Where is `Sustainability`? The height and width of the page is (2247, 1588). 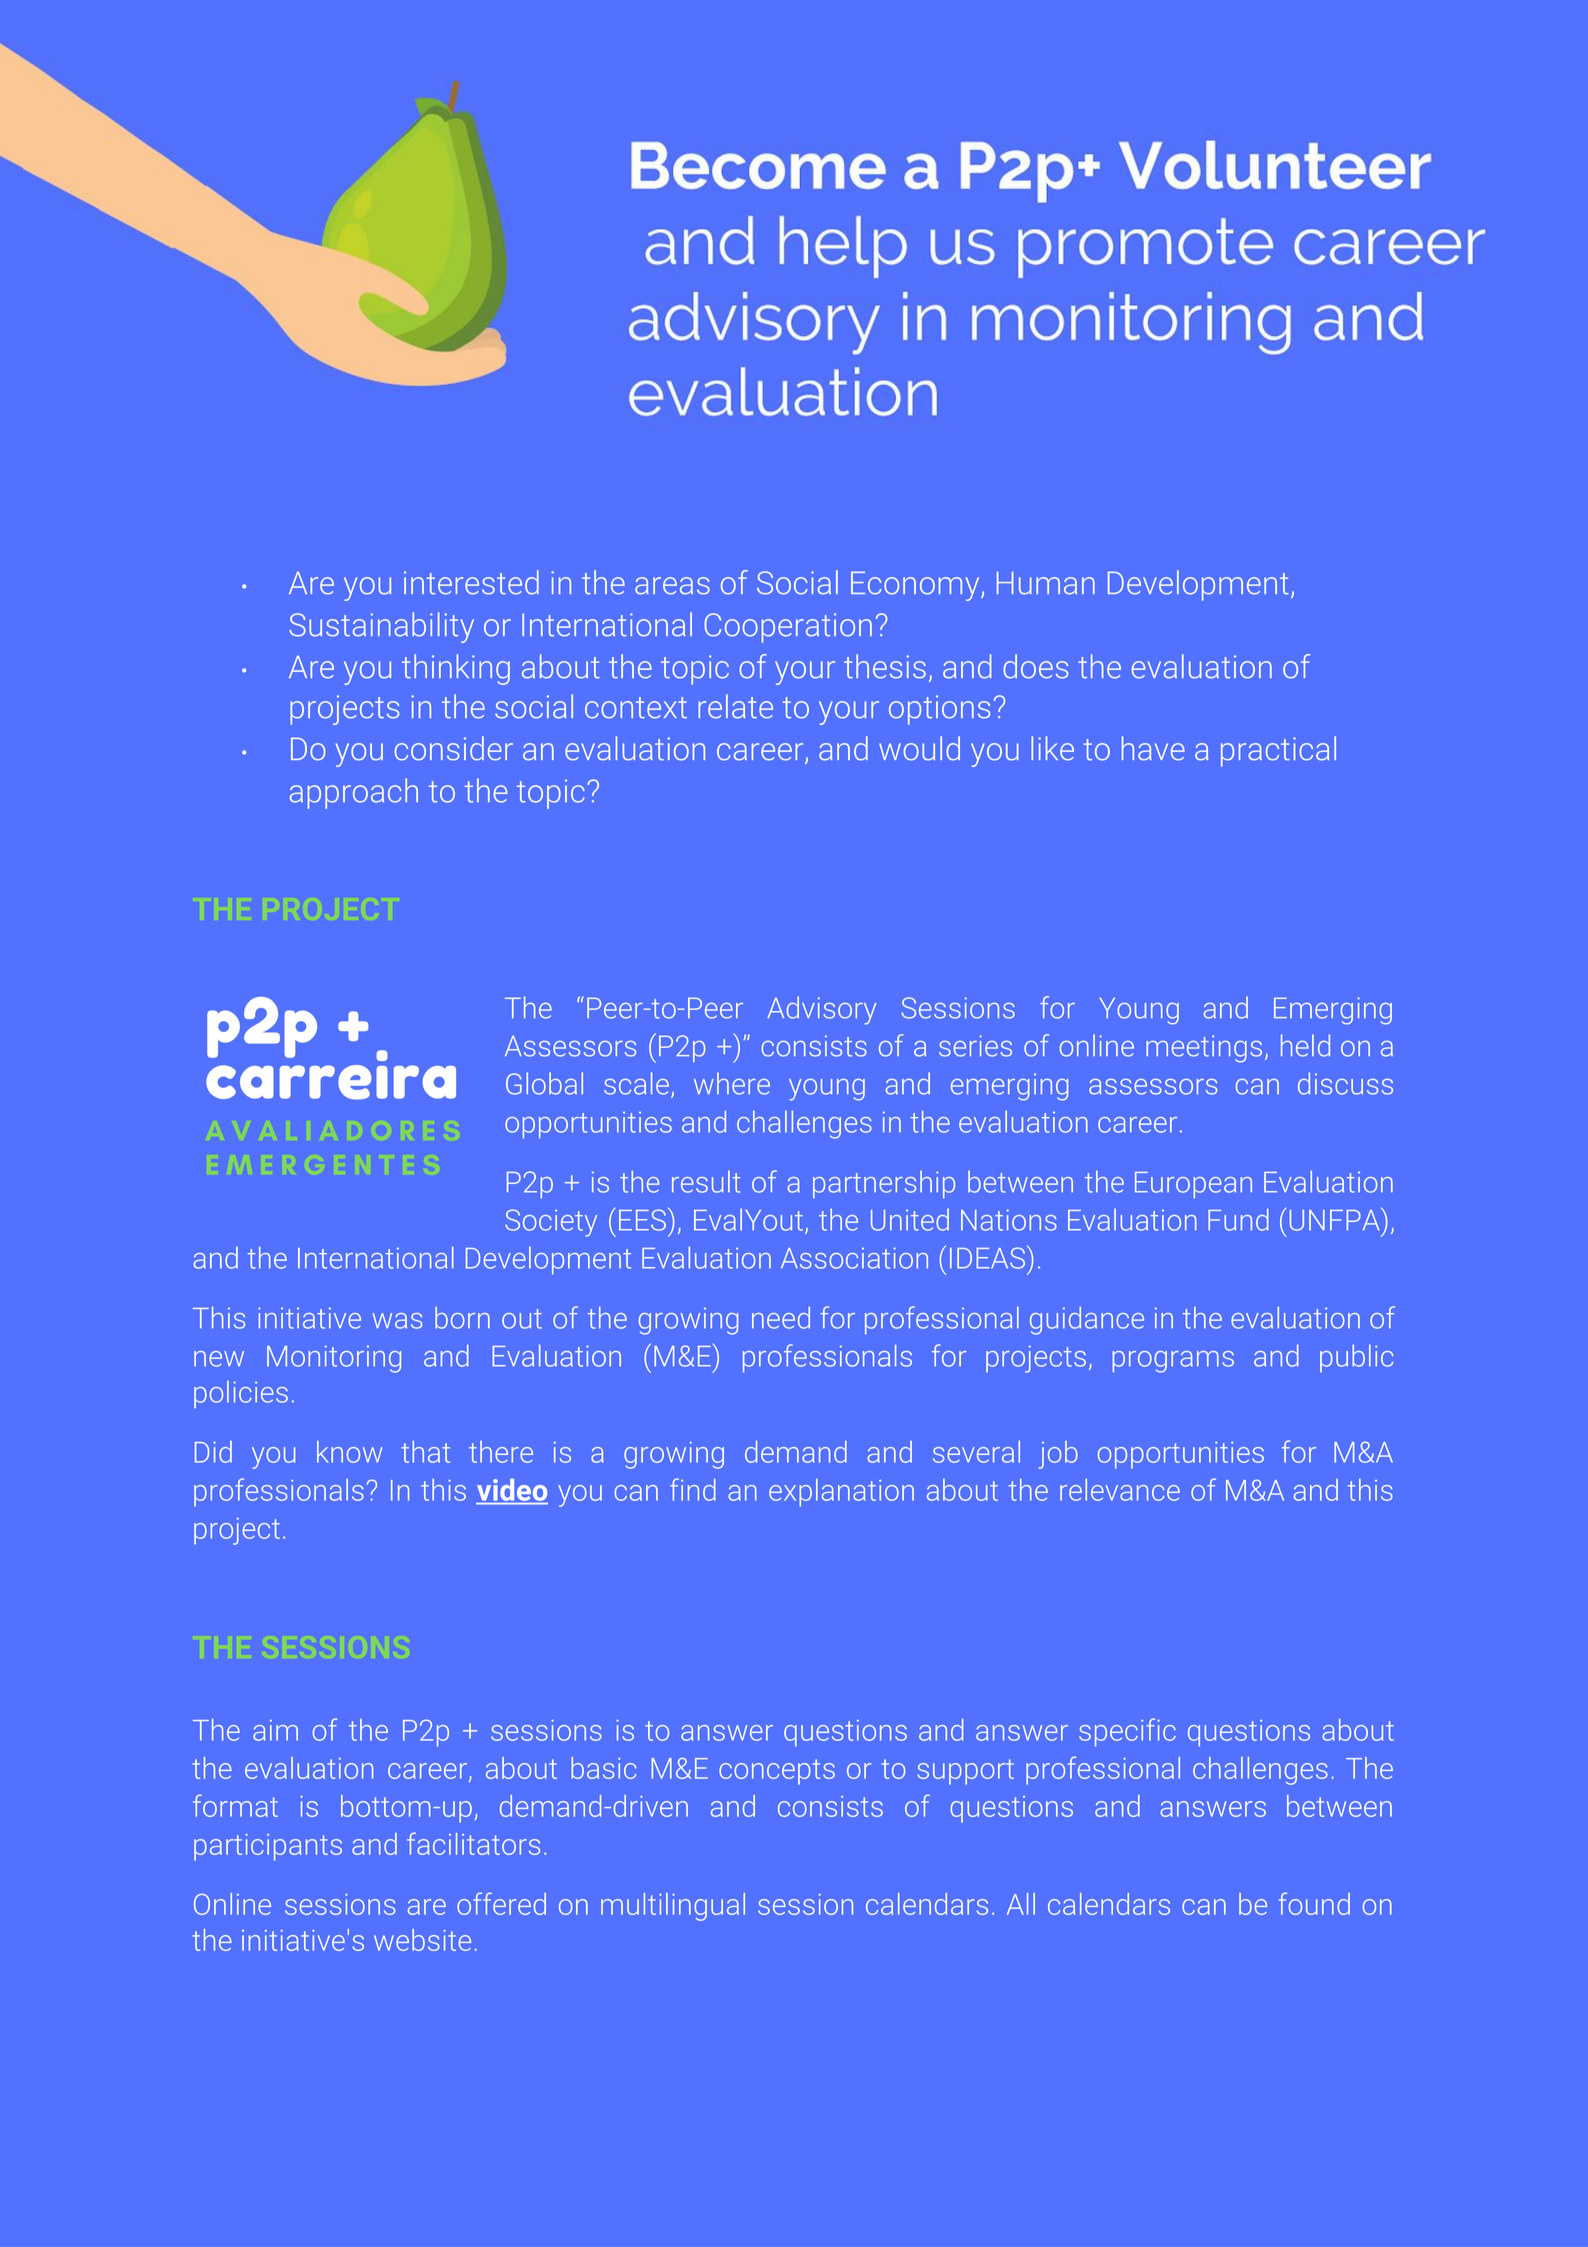
Sustainability is located at coordinates (381, 627).
